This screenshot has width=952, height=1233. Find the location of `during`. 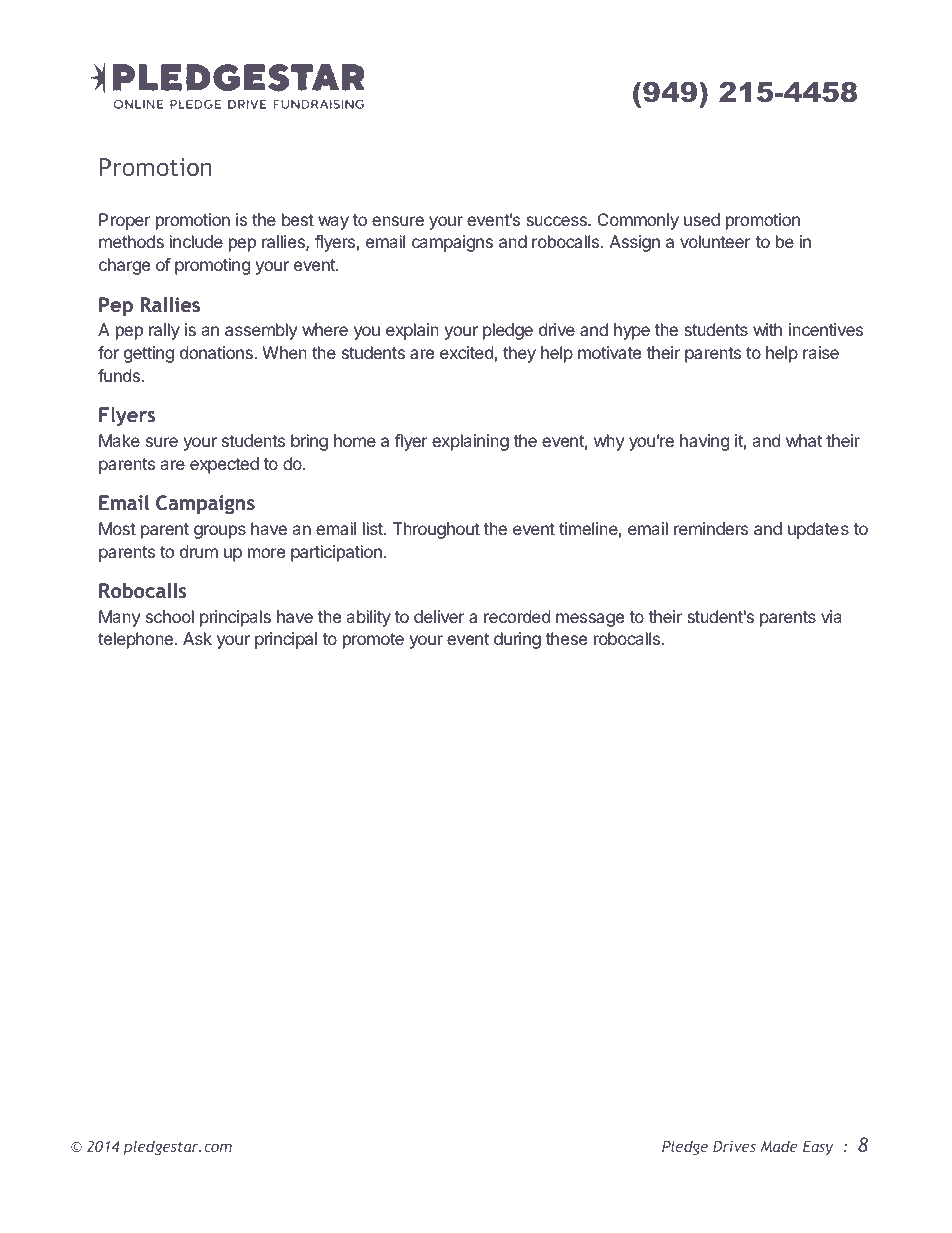

during is located at coordinates (517, 640).
